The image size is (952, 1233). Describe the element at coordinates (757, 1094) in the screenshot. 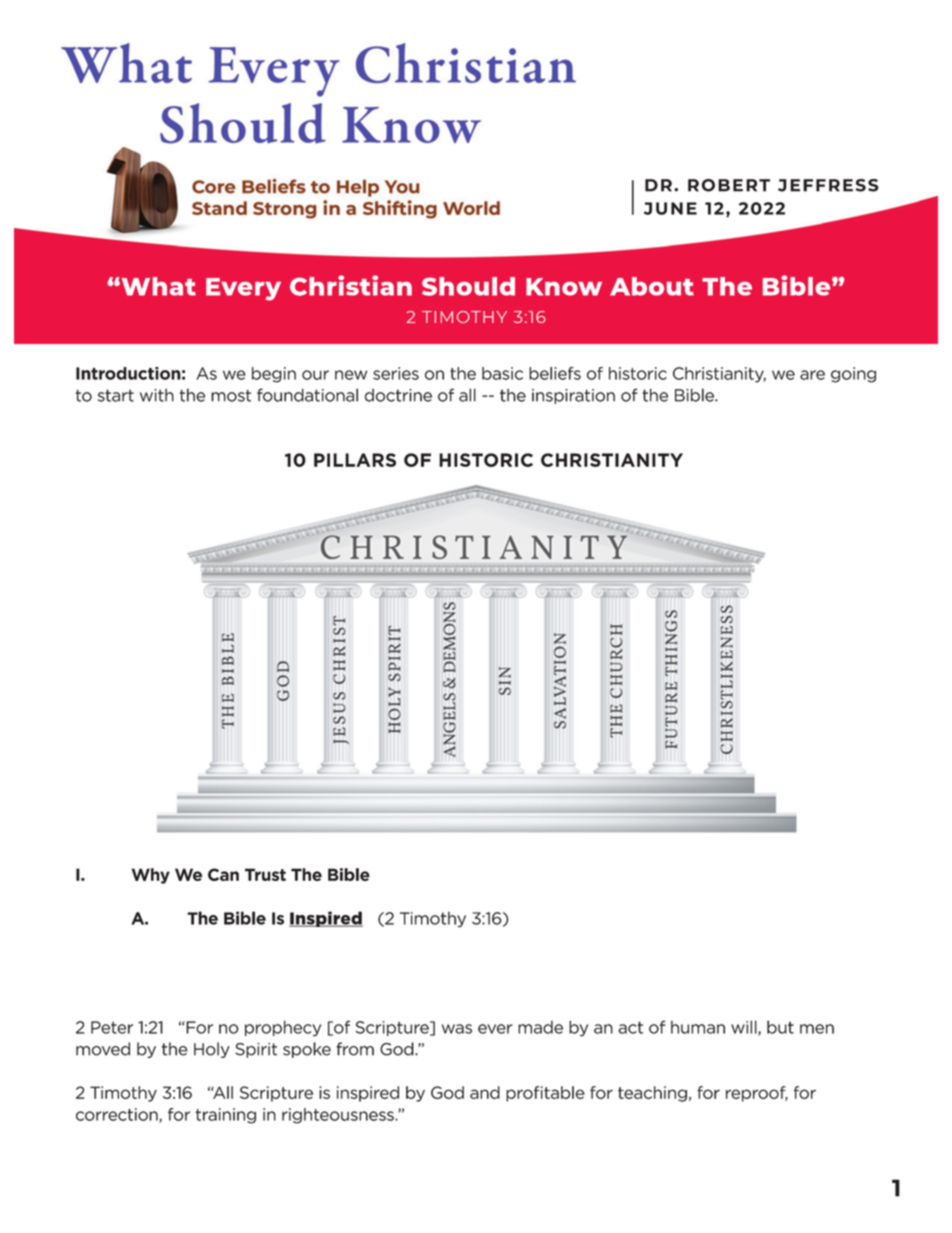

I see `reproof` at that location.
